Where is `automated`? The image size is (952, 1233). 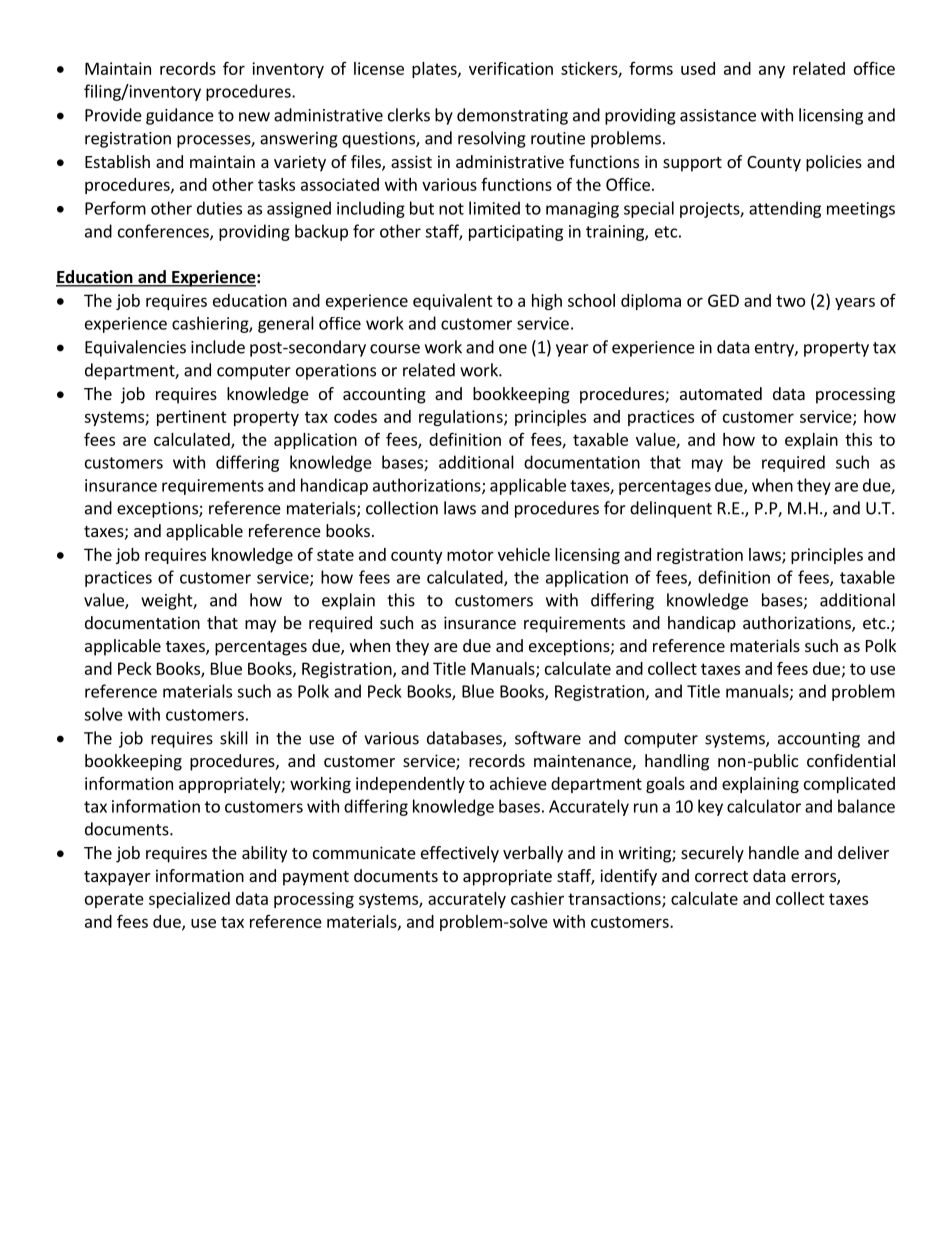 automated is located at coordinates (721, 393).
